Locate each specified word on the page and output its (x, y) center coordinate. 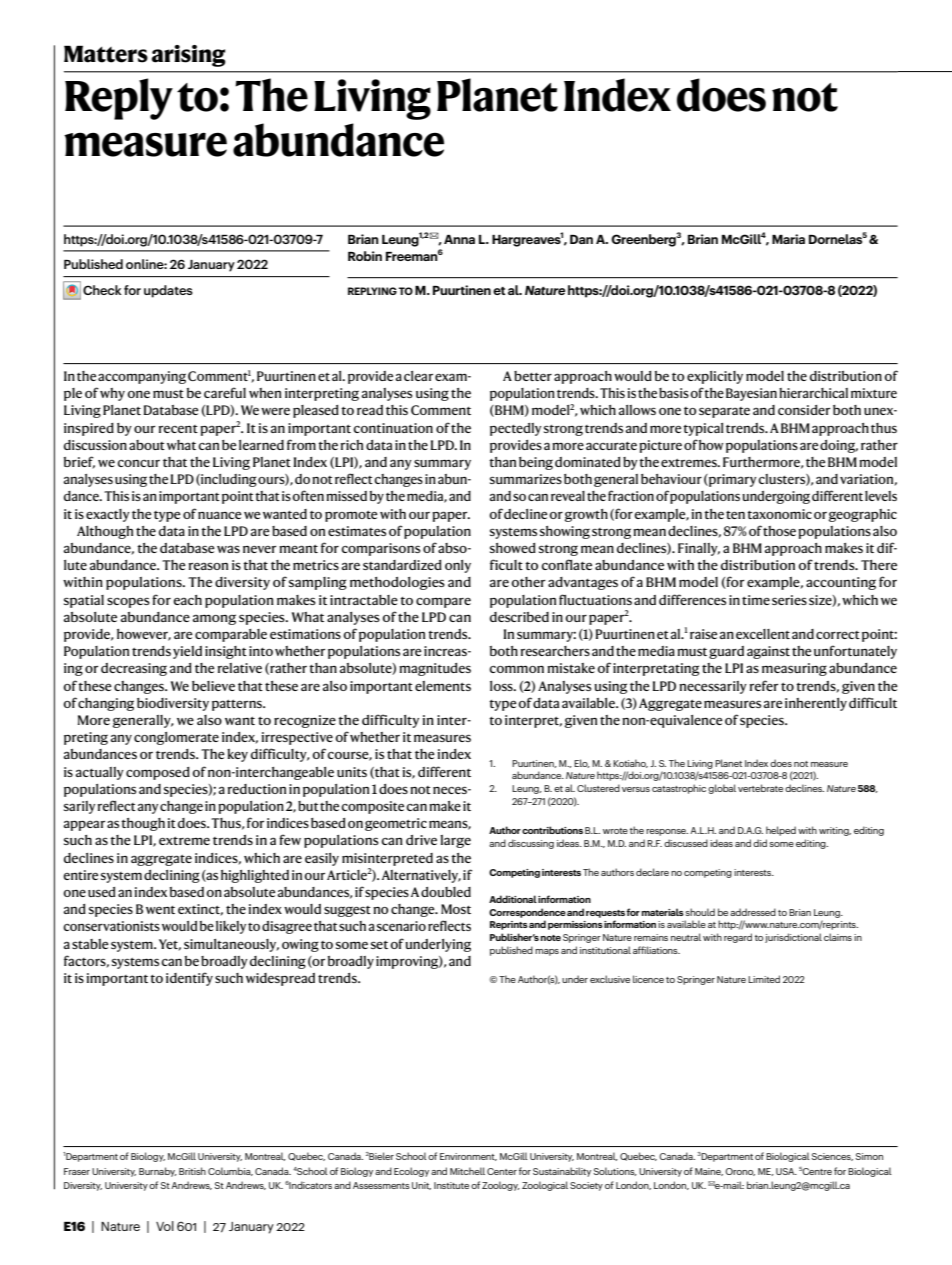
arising (189, 56)
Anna (459, 239)
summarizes (526, 479)
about (147, 445)
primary (731, 480)
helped (781, 831)
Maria (788, 239)
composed (158, 773)
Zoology (501, 1186)
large (455, 841)
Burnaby (158, 1172)
